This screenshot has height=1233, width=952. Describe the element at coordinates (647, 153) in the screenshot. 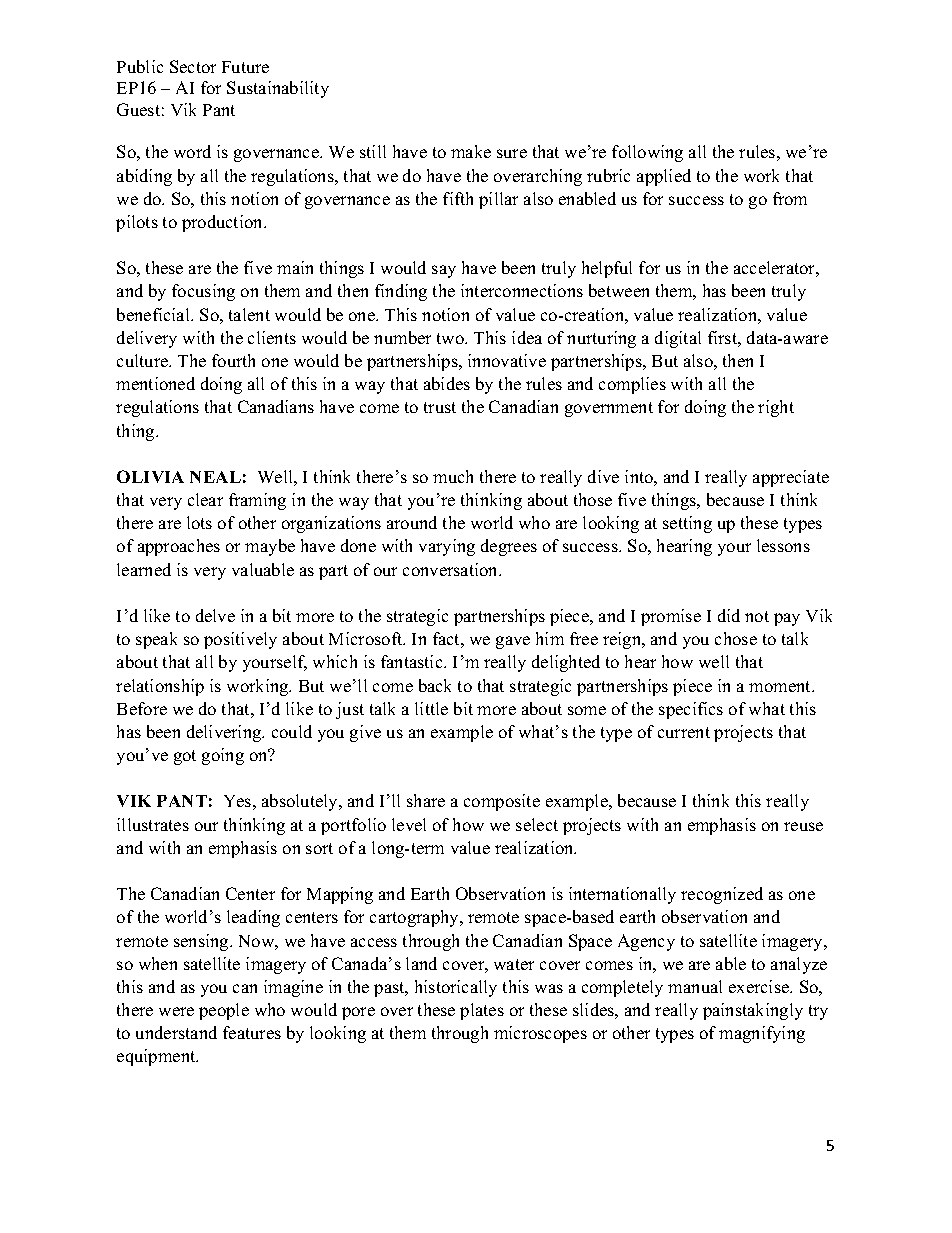

I see `following` at that location.
